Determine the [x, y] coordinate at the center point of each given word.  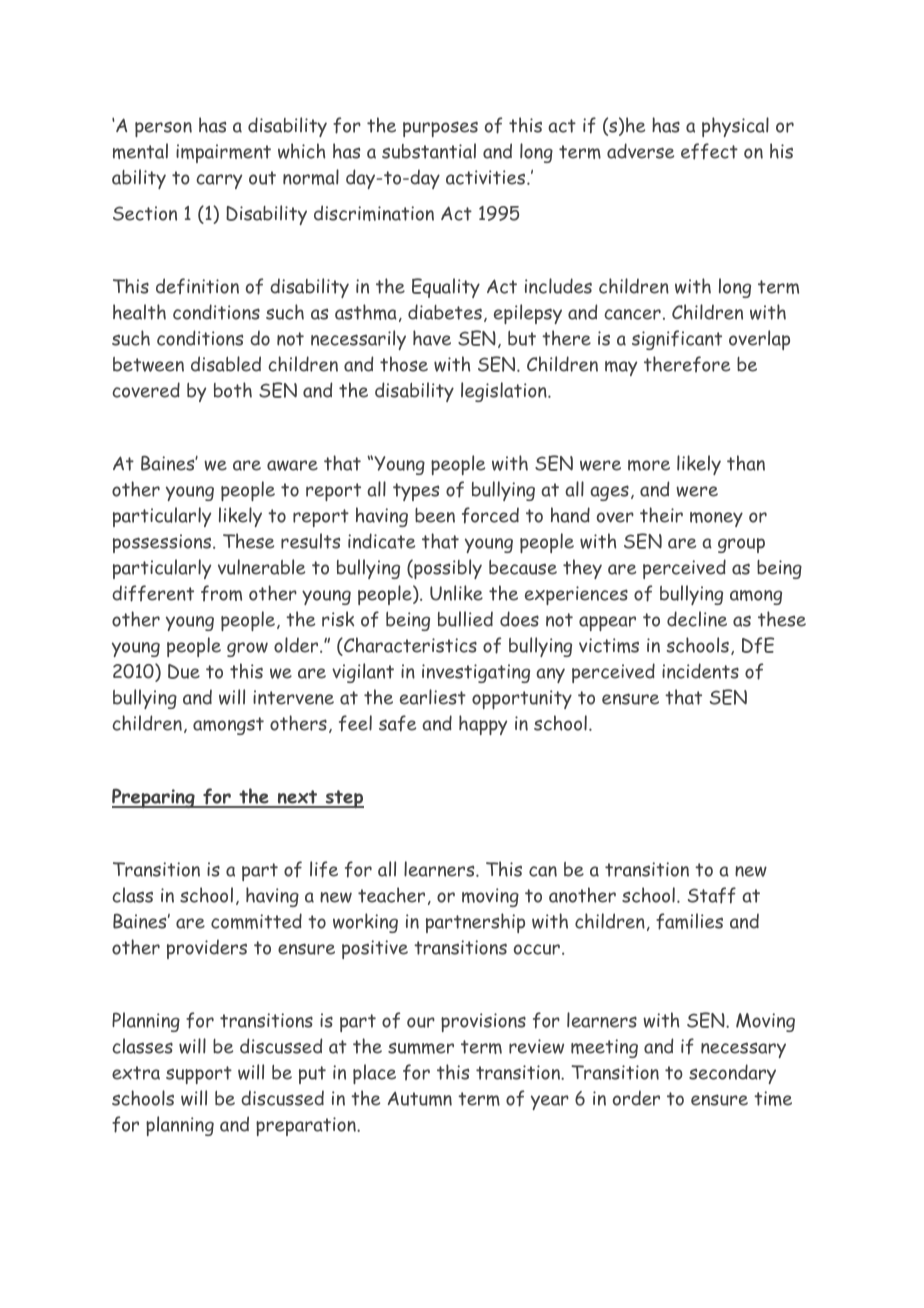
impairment [223, 153]
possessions [163, 543]
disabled [226, 364]
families [689, 921]
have [432, 338]
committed [256, 921]
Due [184, 671]
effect [709, 151]
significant [677, 340]
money [716, 519]
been [435, 515]
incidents [700, 671]
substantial [429, 151]
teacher [391, 895]
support [199, 1075]
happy [483, 725]
